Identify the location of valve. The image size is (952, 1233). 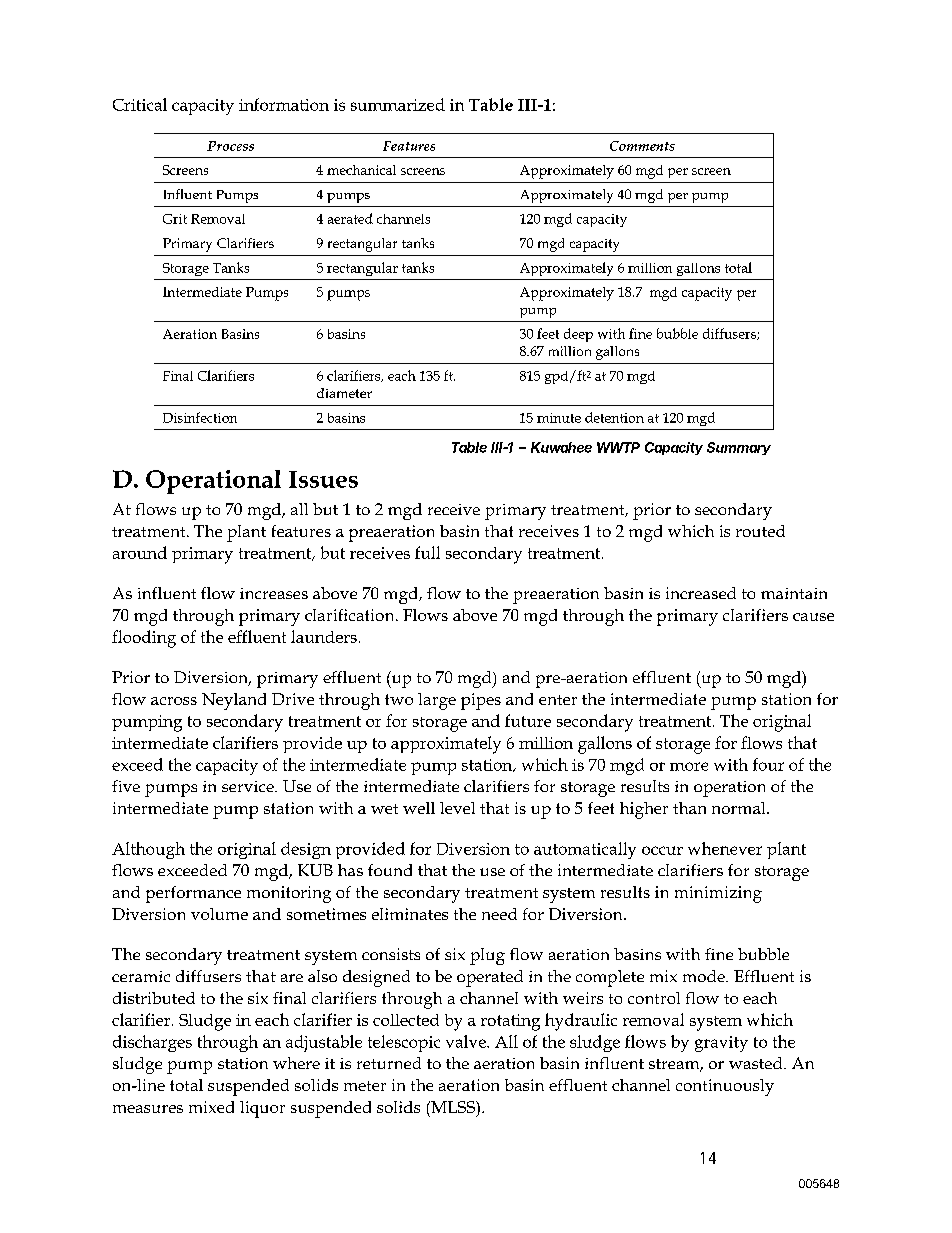
(467, 1041).
